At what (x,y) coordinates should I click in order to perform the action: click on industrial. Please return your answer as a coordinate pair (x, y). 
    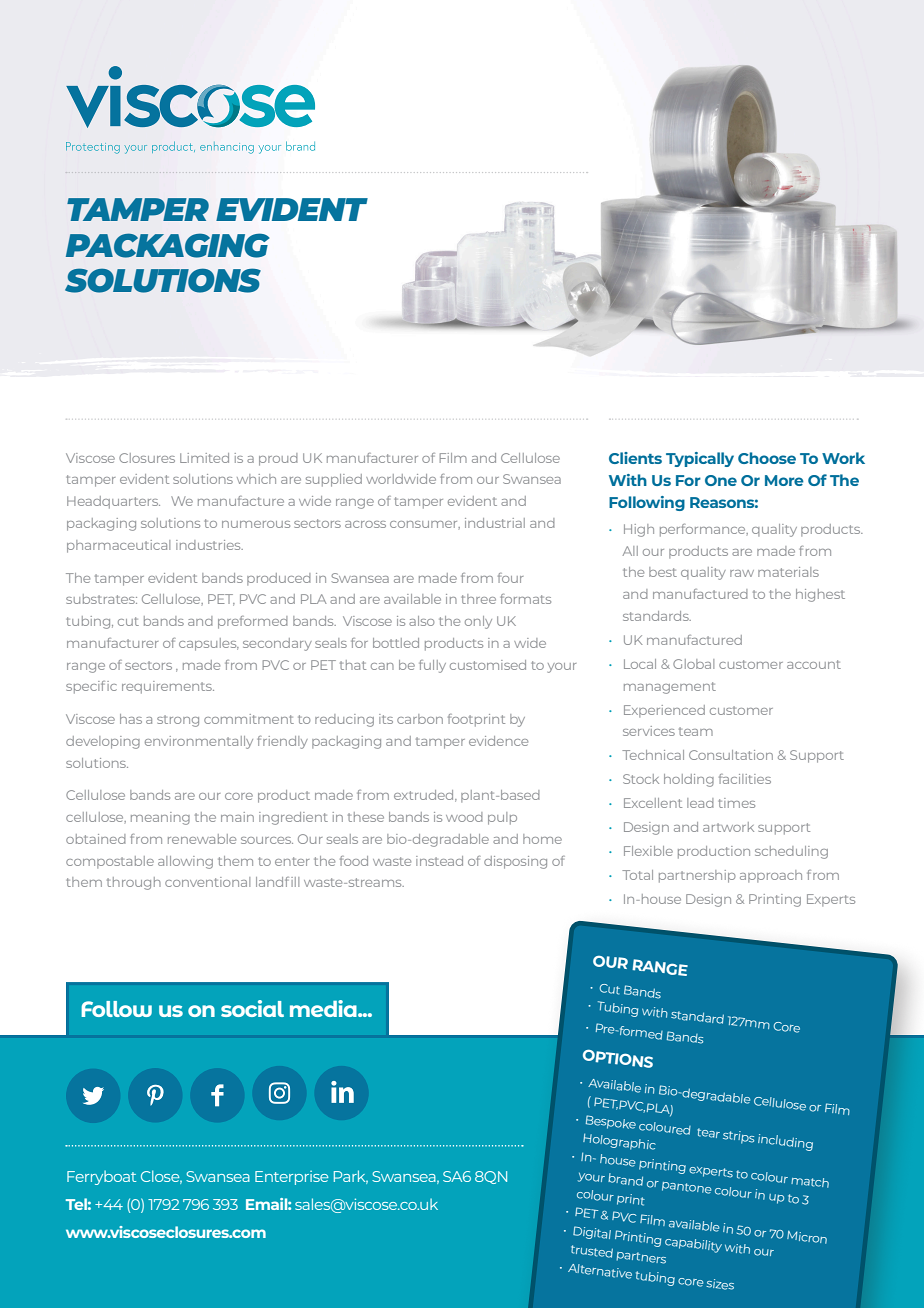
    Looking at the image, I should click on (495, 523).
